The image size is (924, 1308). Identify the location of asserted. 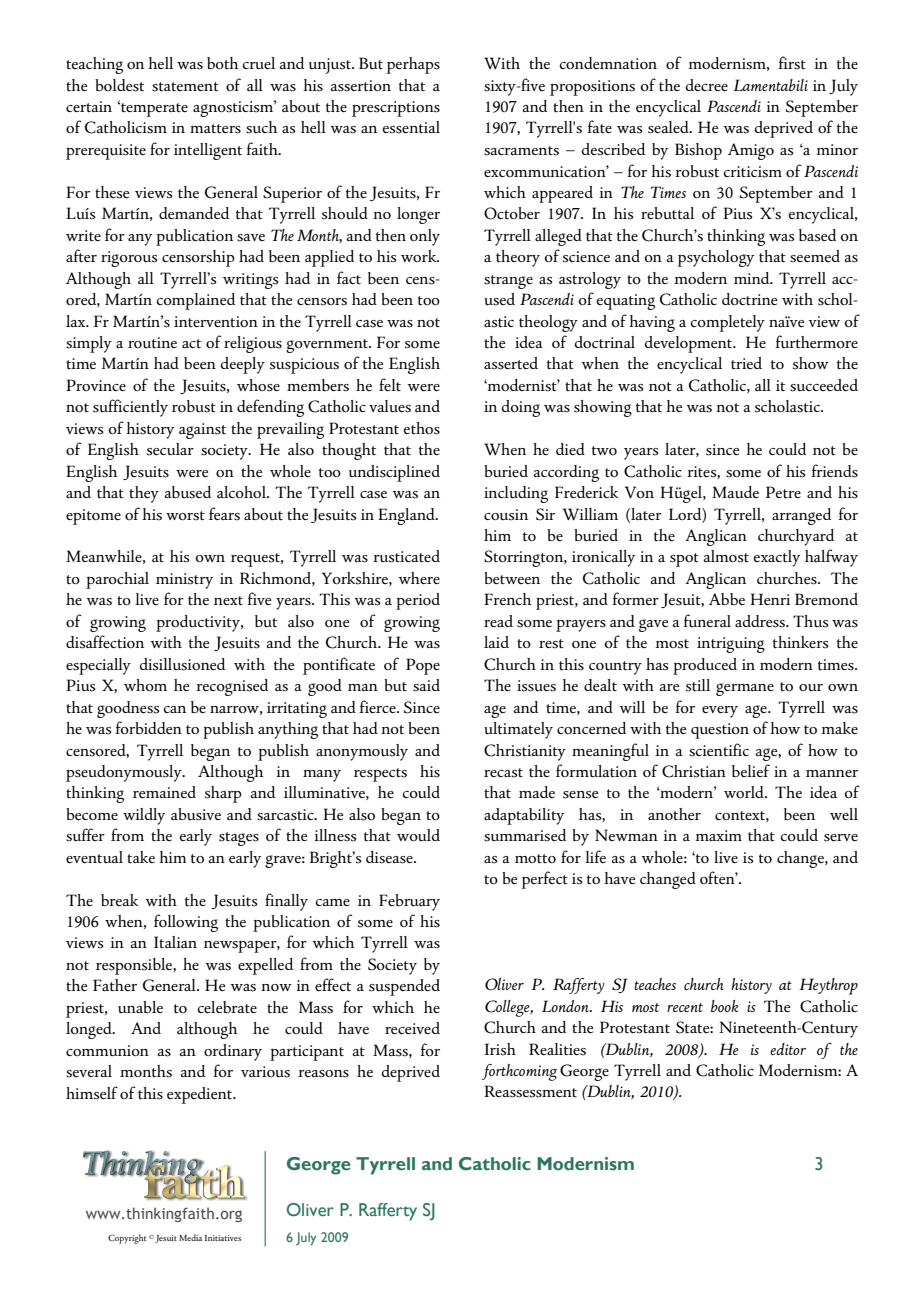
(511, 363).
